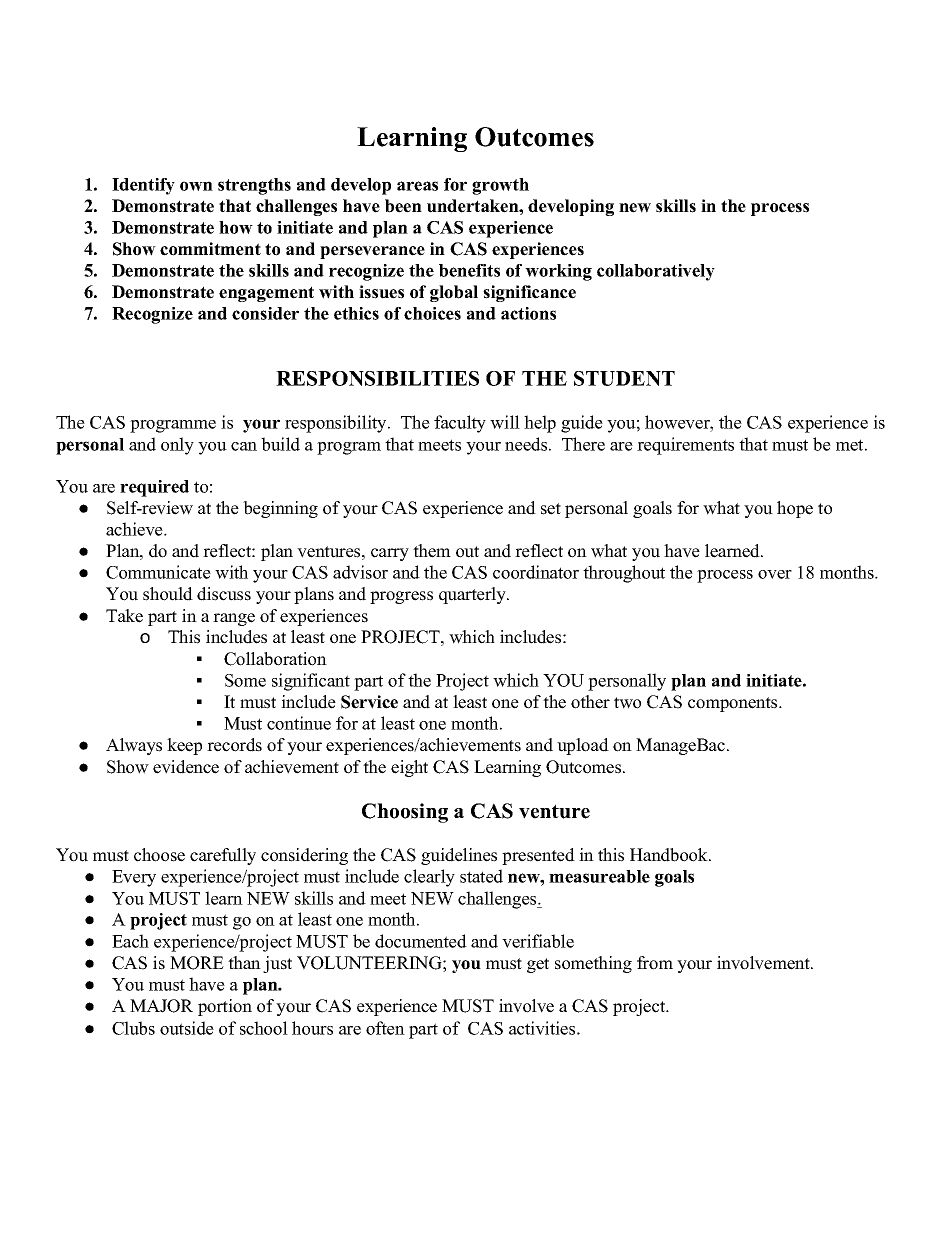  What do you see at coordinates (186, 767) in the screenshot?
I see `evidence` at bounding box center [186, 767].
